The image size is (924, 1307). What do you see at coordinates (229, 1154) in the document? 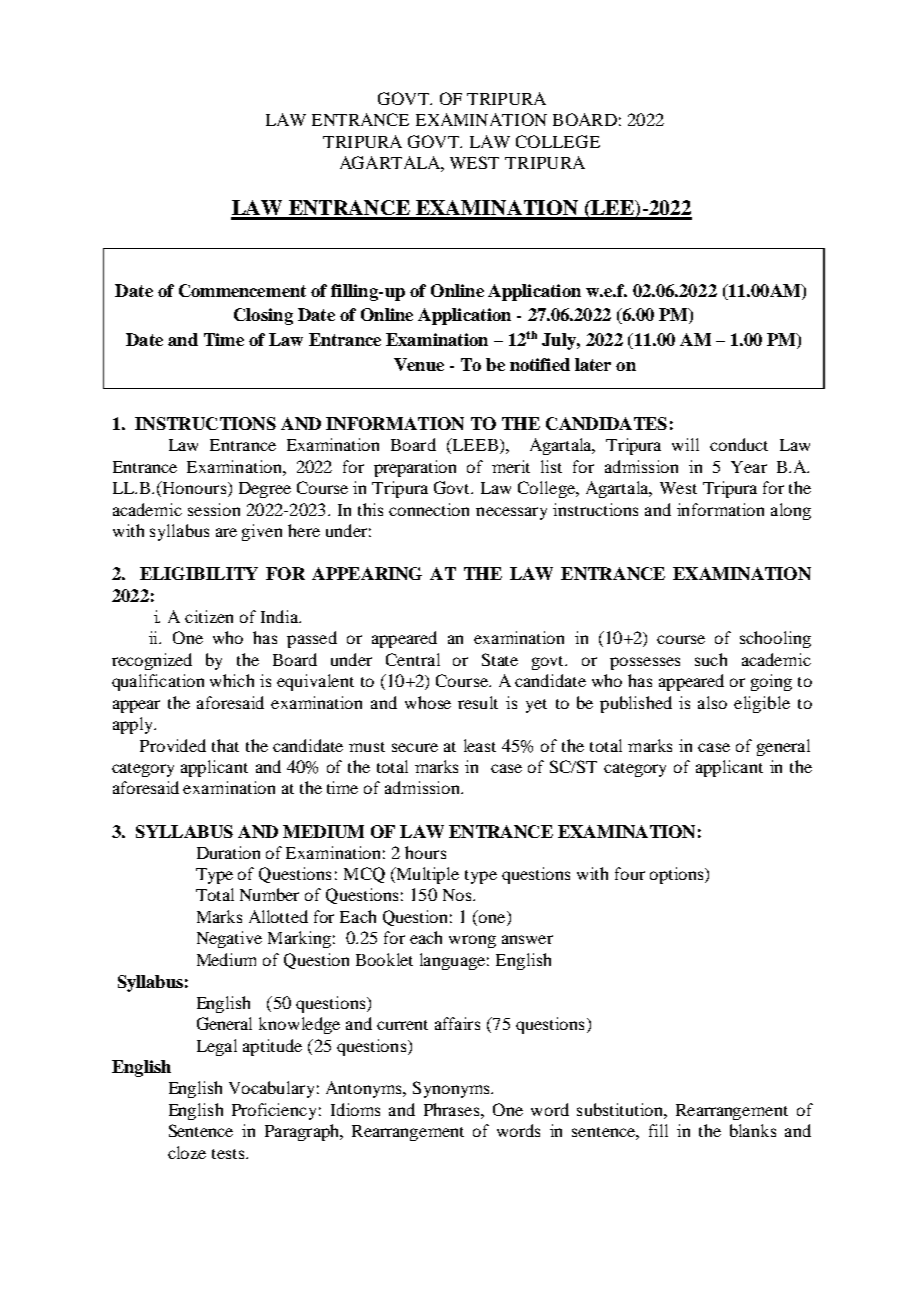
I see `tests` at bounding box center [229, 1154].
